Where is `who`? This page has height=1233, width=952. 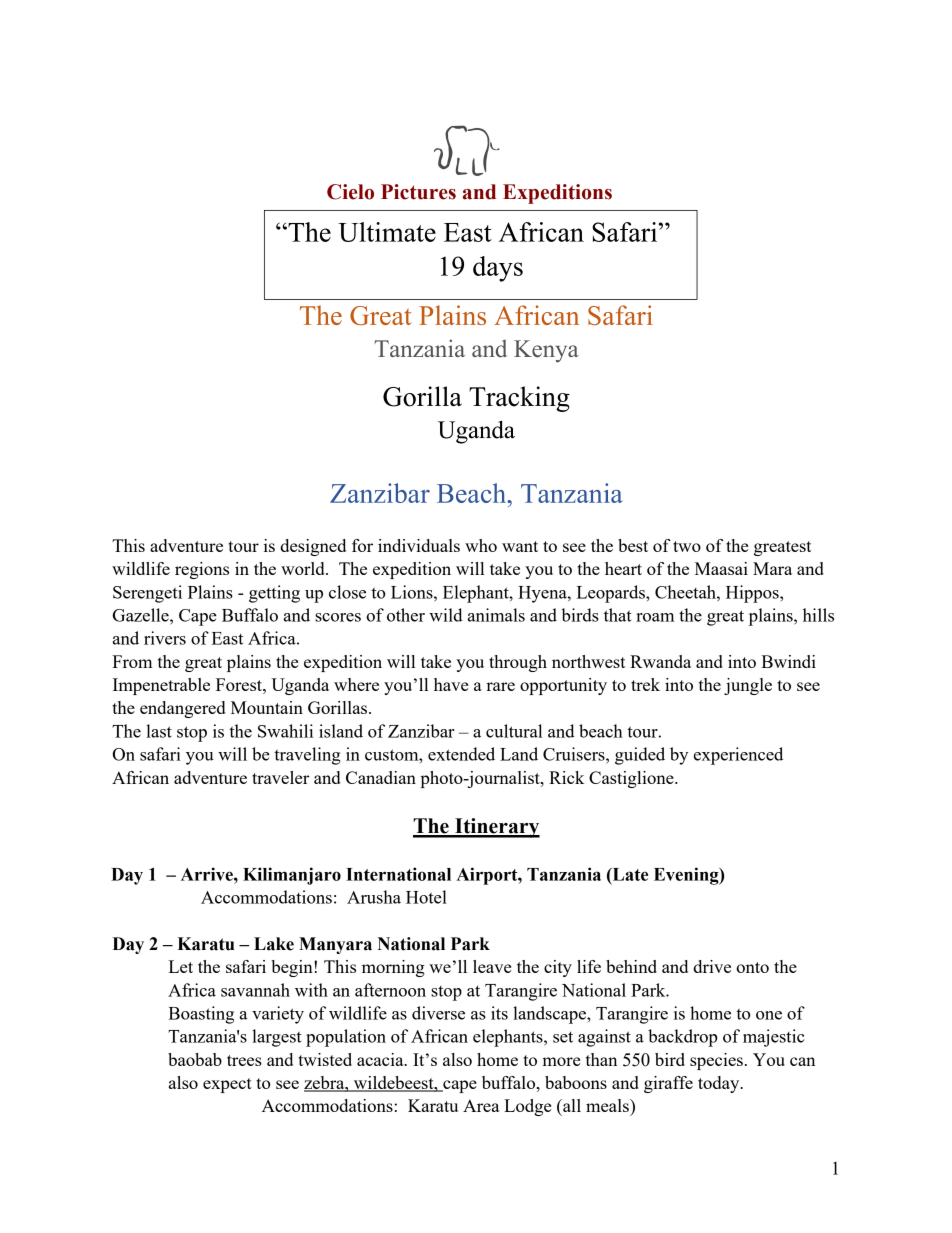
who is located at coordinates (481, 545).
